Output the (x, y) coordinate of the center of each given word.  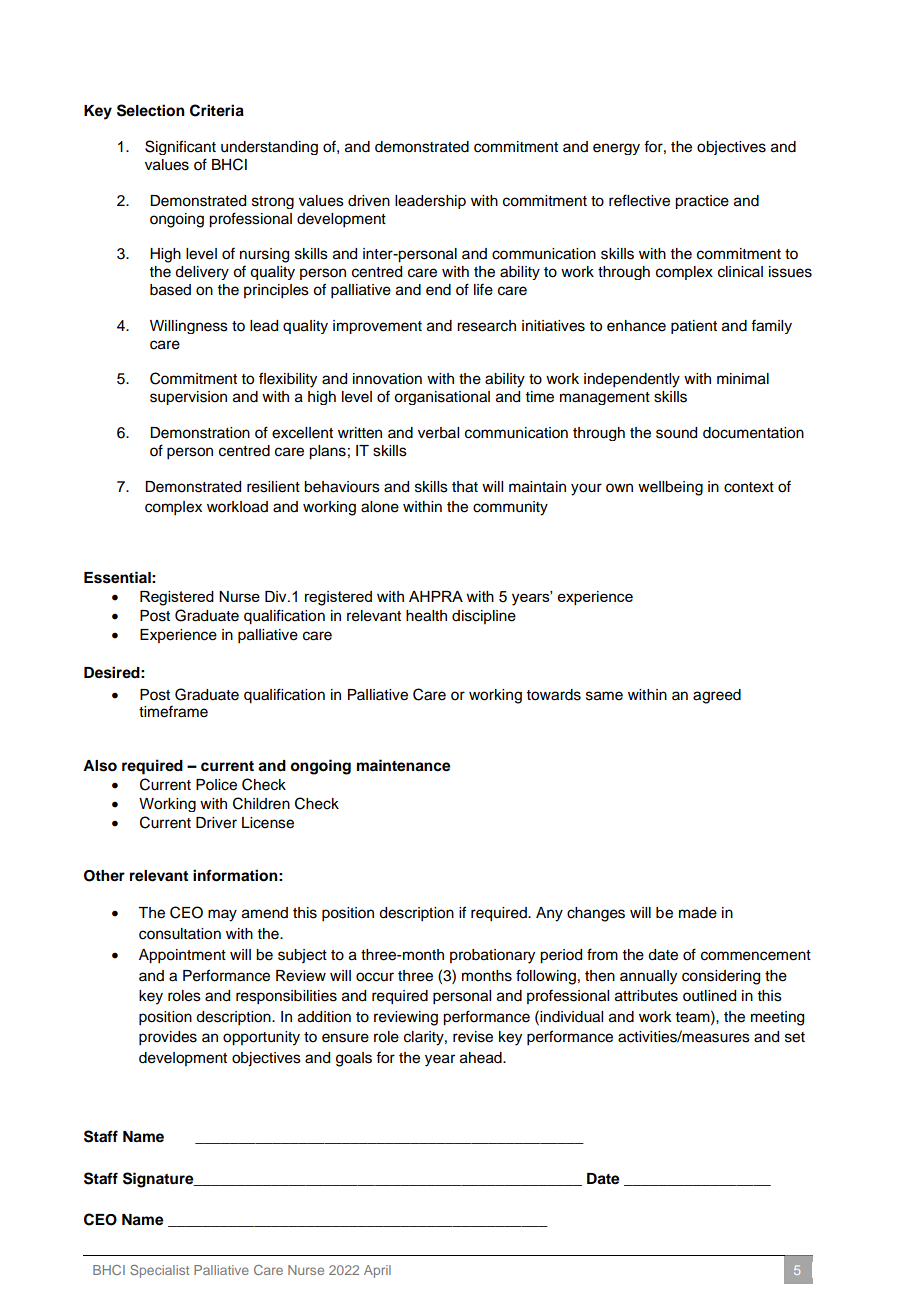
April (377, 1271)
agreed (717, 696)
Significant (180, 147)
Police (216, 785)
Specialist (159, 1271)
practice (702, 202)
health (426, 616)
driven (369, 201)
